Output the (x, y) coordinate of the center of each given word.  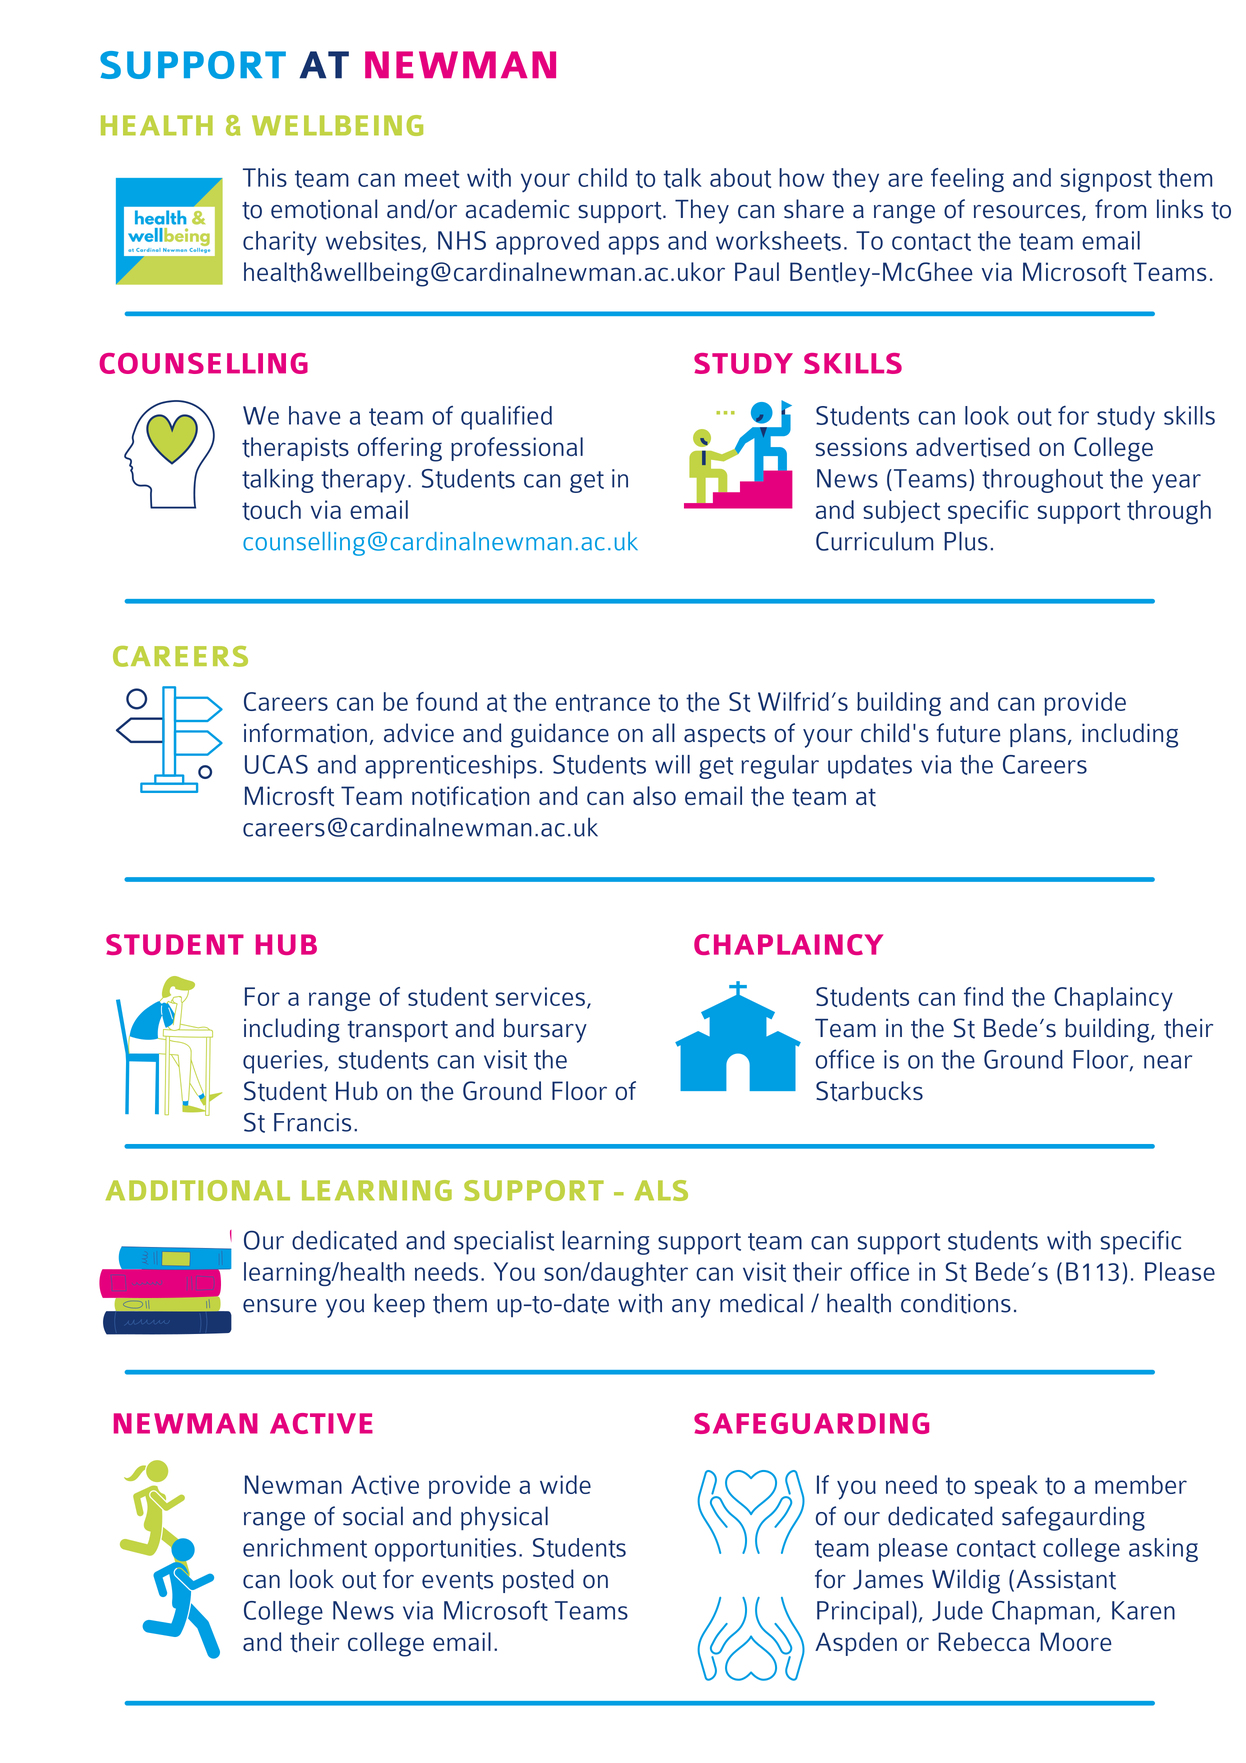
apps (633, 245)
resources (1028, 213)
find (983, 996)
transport (398, 1031)
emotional (324, 209)
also (654, 795)
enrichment (305, 1548)
